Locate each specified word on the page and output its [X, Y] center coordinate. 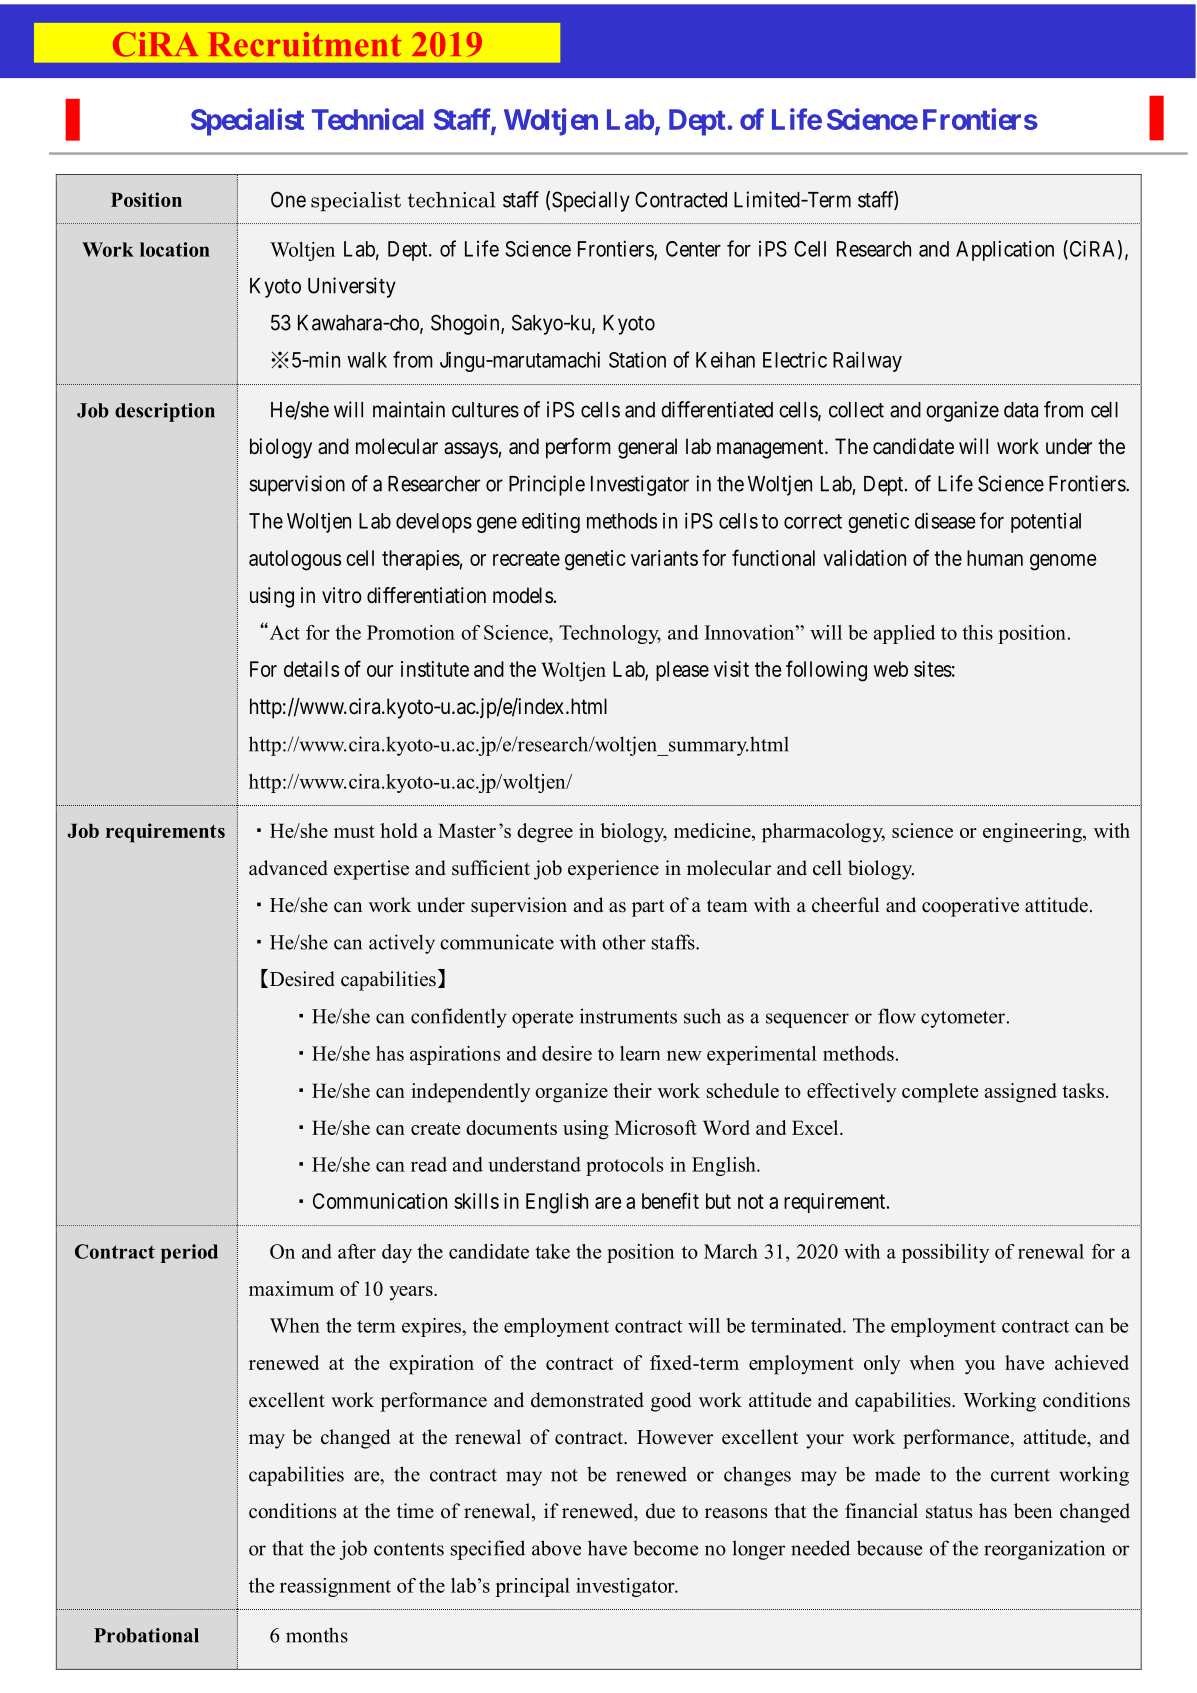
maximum [291, 1288]
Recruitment [304, 44]
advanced [288, 868]
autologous [295, 560]
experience [613, 870]
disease [945, 520]
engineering [1033, 833]
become [665, 1548]
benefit [670, 1200]
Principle [547, 485]
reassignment [335, 1587]
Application [1005, 250]
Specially [591, 201]
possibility [945, 1253]
